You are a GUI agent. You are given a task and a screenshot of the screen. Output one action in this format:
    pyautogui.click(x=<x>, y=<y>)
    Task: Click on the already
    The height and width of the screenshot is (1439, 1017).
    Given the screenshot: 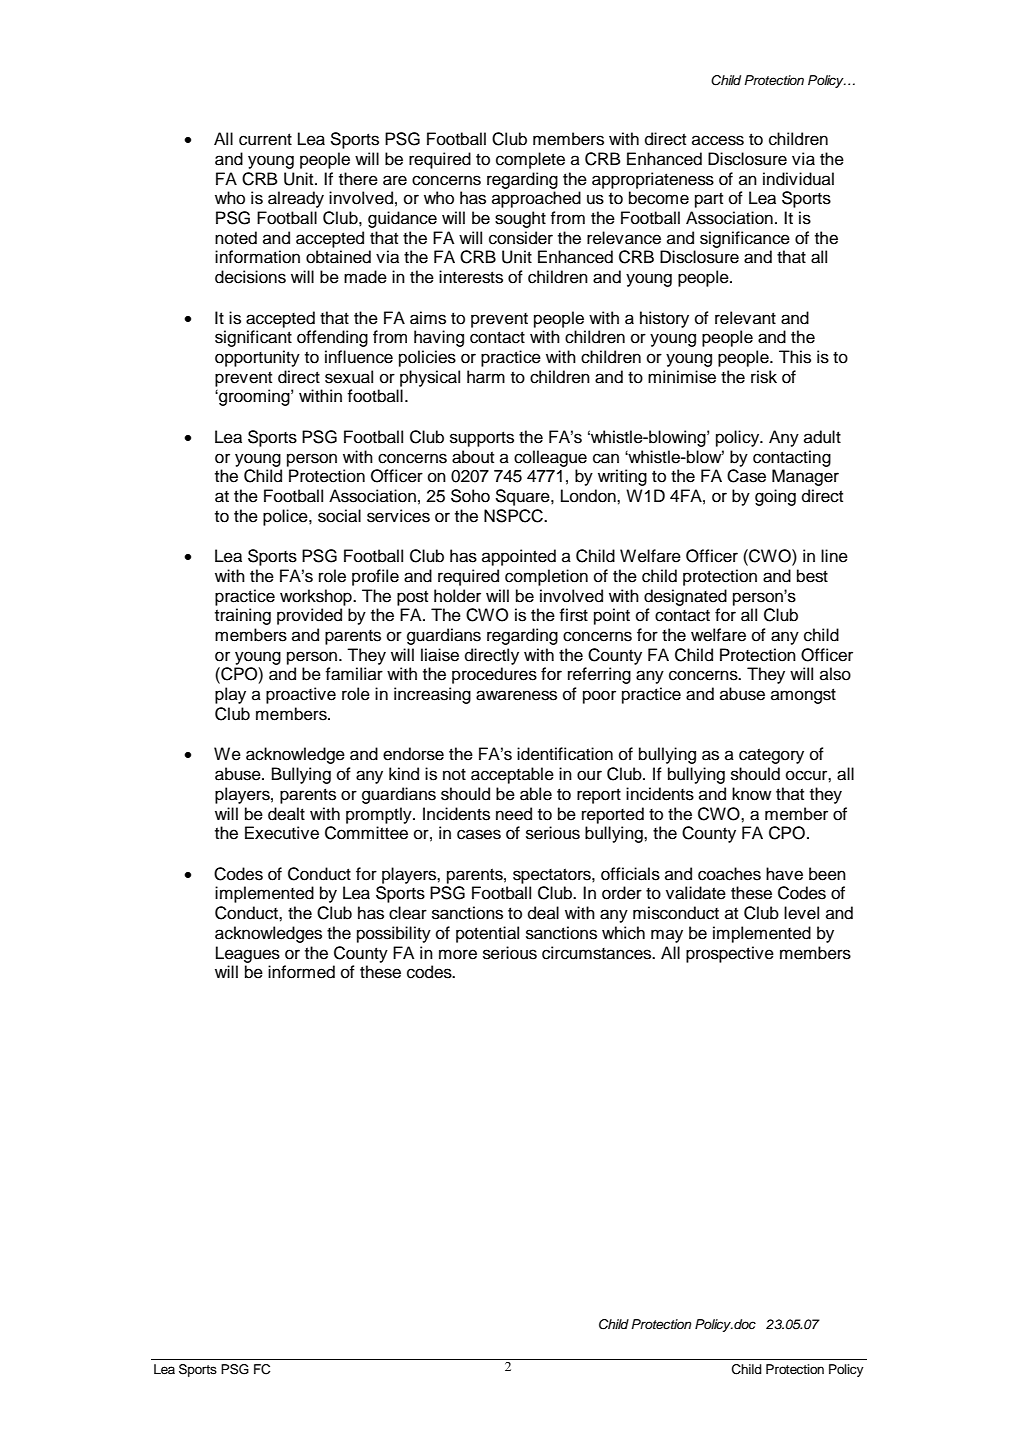 What is the action you would take?
    pyautogui.click(x=296, y=199)
